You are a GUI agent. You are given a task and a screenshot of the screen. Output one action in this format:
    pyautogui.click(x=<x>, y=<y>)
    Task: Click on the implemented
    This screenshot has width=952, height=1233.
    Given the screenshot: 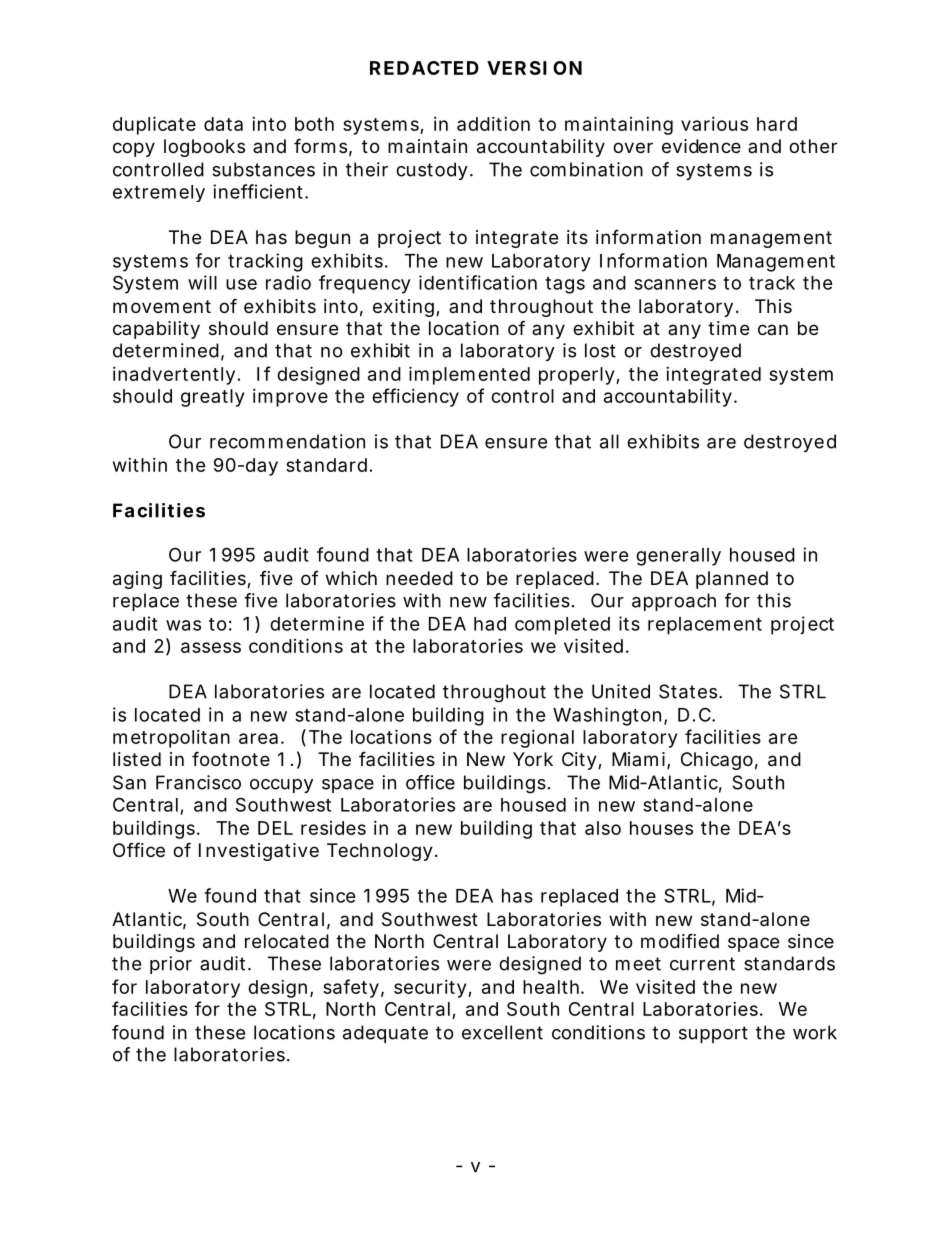 What is the action you would take?
    pyautogui.click(x=469, y=375)
